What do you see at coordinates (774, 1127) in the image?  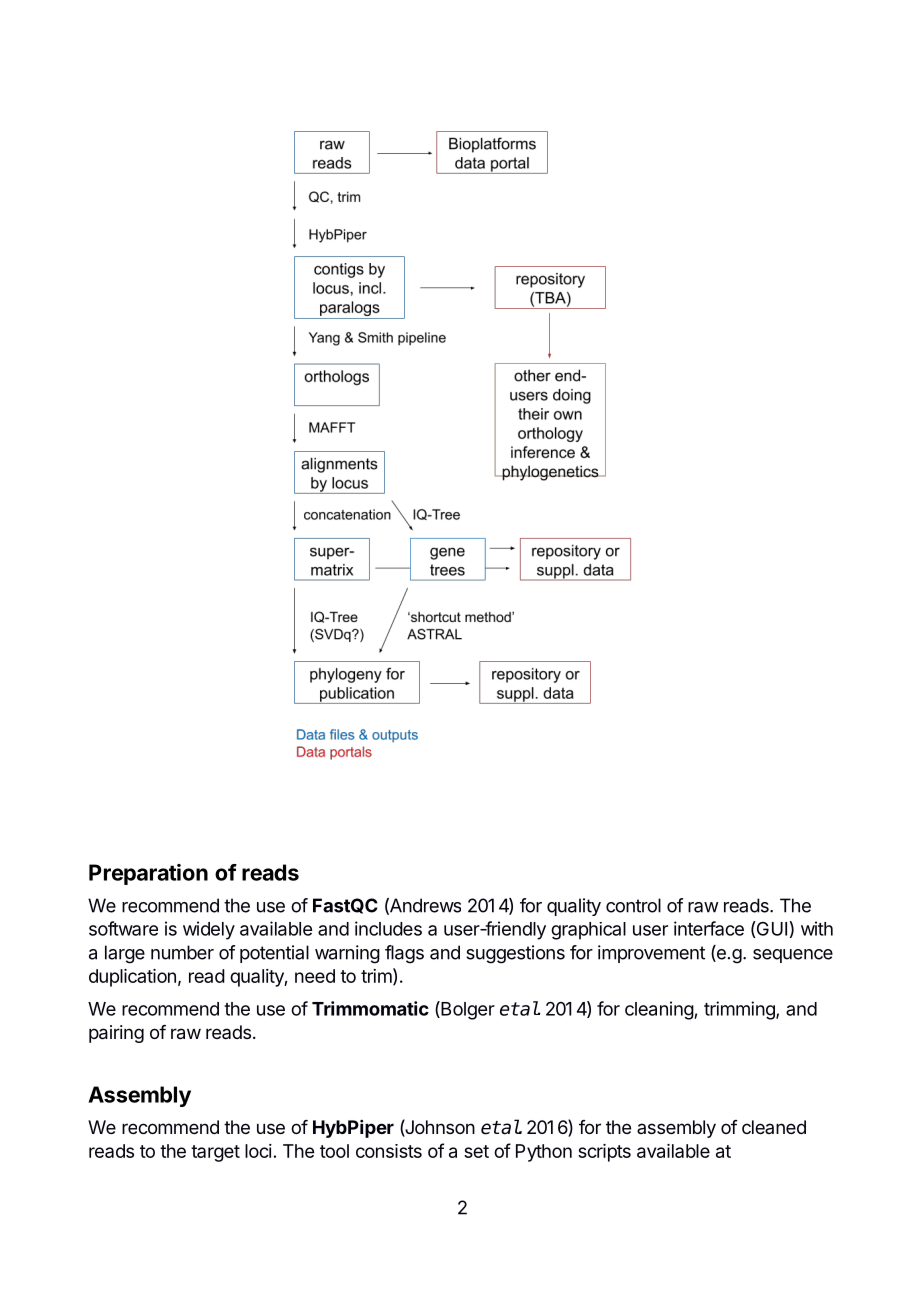 I see `cleaned` at bounding box center [774, 1127].
